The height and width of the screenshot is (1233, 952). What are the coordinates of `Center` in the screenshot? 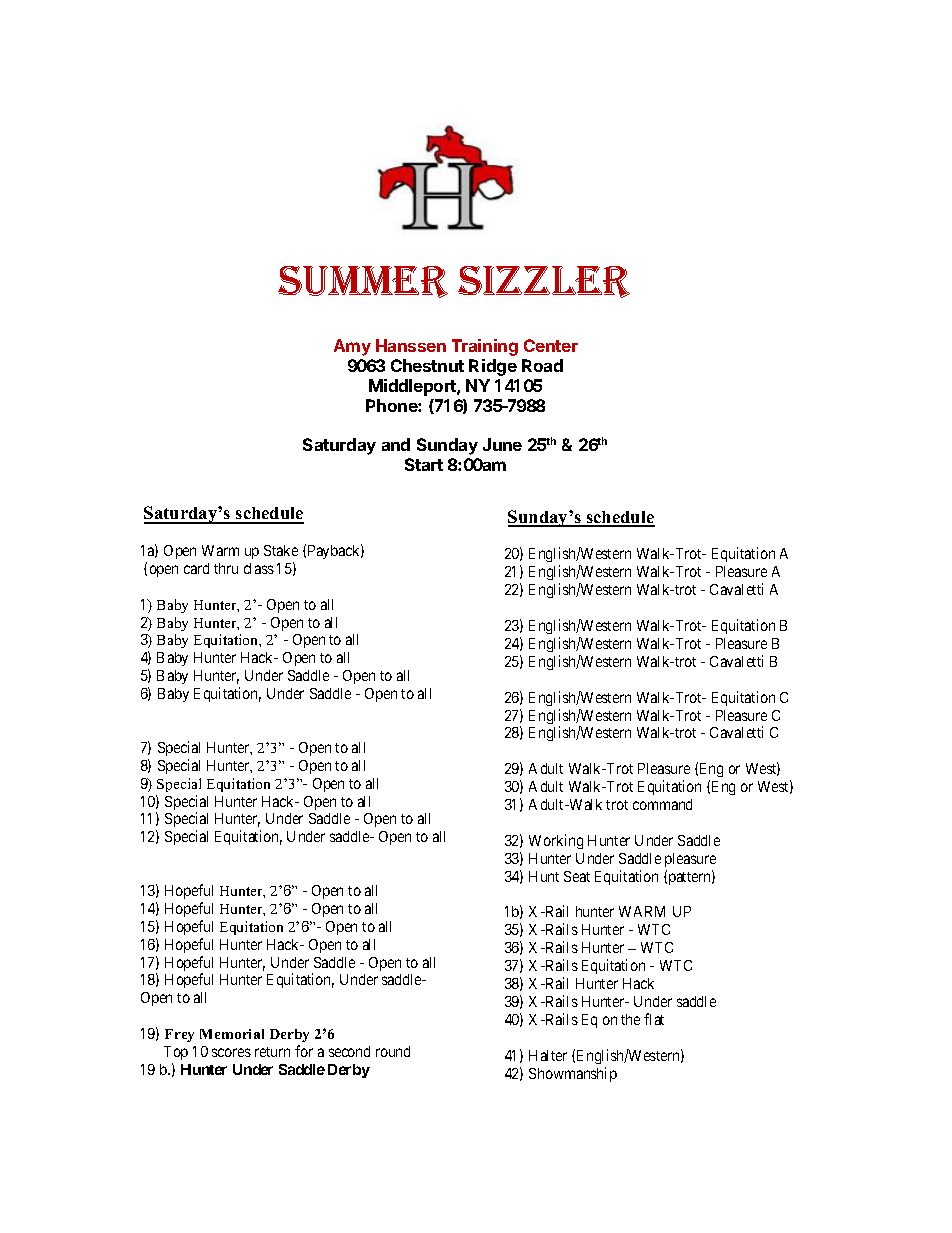 It's located at (551, 345).
